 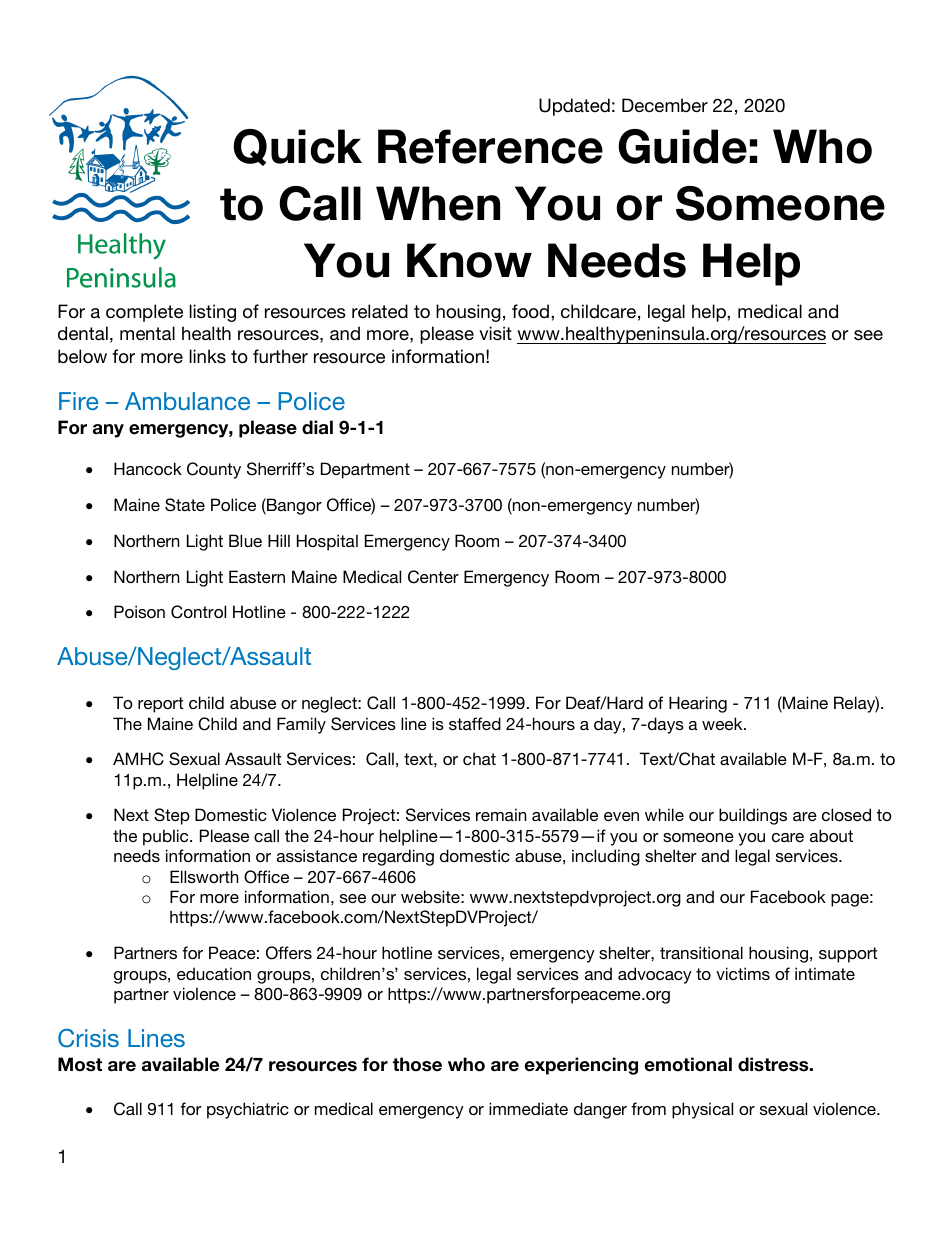 I want to click on Hearing, so click(x=698, y=704).
